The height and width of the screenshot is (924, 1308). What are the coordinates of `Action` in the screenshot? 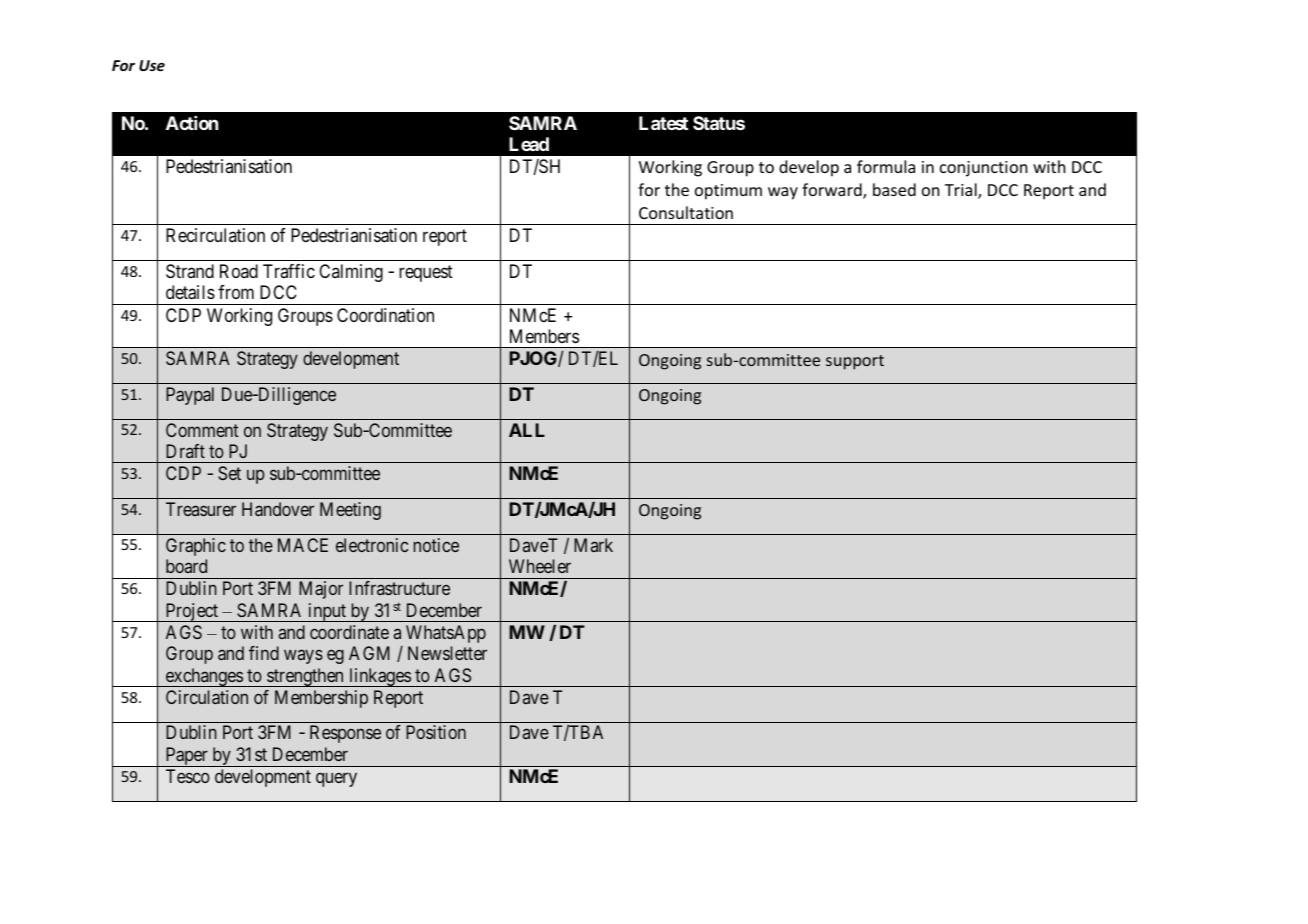 It's located at (192, 123).
